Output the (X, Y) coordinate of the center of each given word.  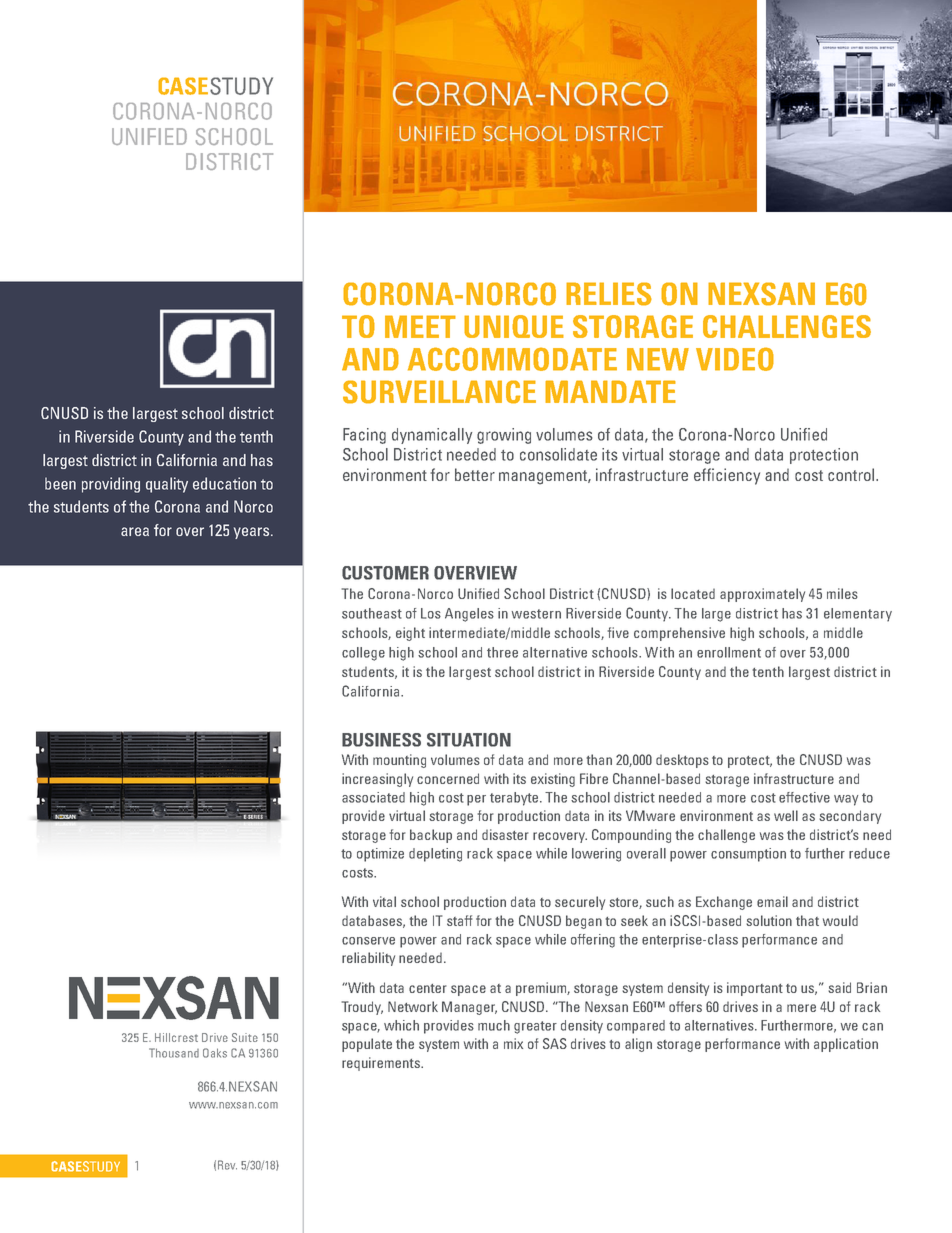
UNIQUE (514, 326)
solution (769, 920)
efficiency (727, 476)
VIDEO (735, 359)
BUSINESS (381, 740)
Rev (227, 1165)
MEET (420, 326)
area (135, 531)
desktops (682, 761)
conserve (368, 941)
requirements (382, 1064)
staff (460, 920)
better (475, 474)
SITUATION (469, 740)
